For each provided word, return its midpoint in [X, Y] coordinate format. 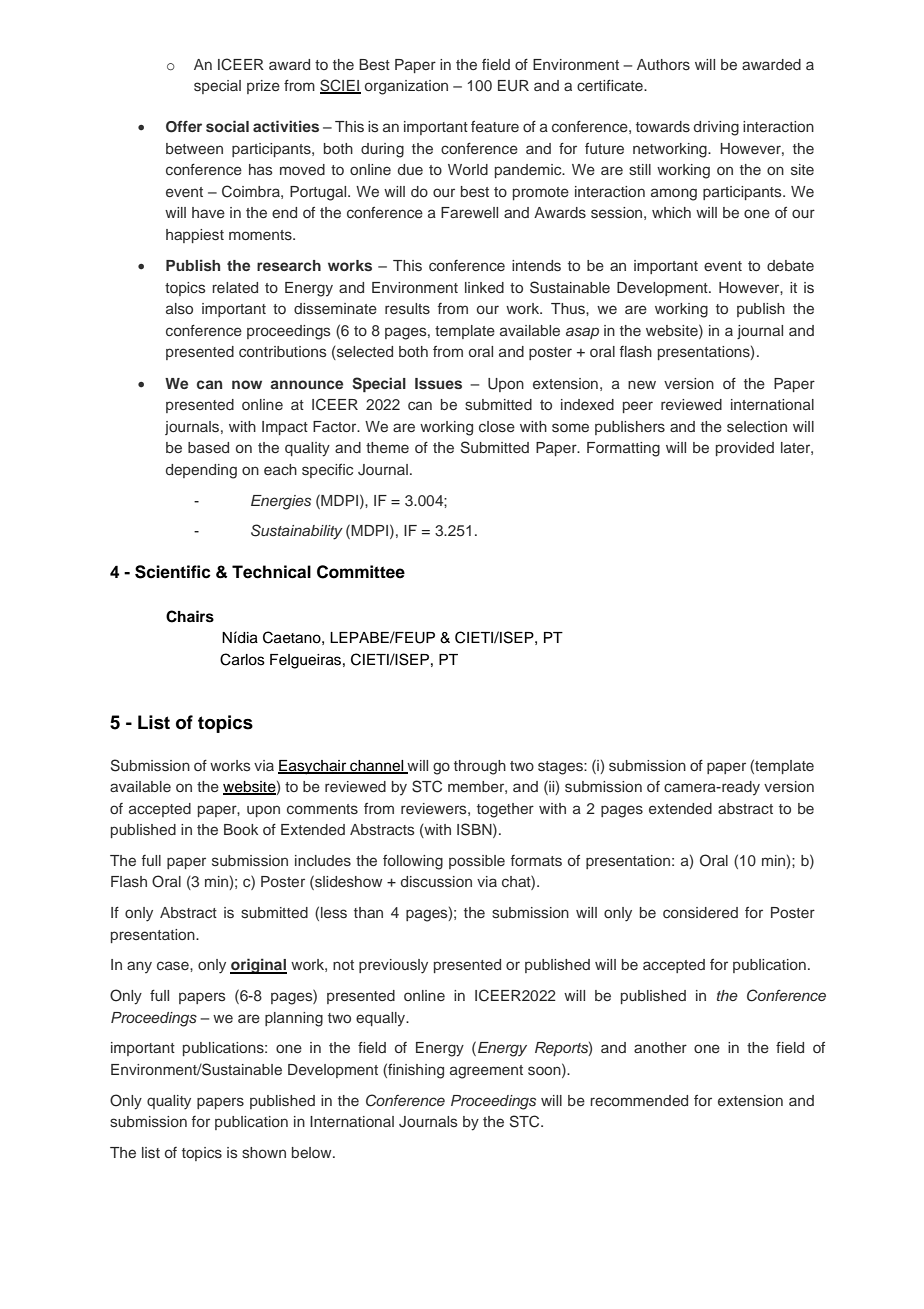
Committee [361, 572]
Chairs [190, 616]
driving [716, 128]
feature [495, 126]
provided [745, 449]
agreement [486, 1072]
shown [264, 1152]
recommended [639, 1100]
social [227, 126]
